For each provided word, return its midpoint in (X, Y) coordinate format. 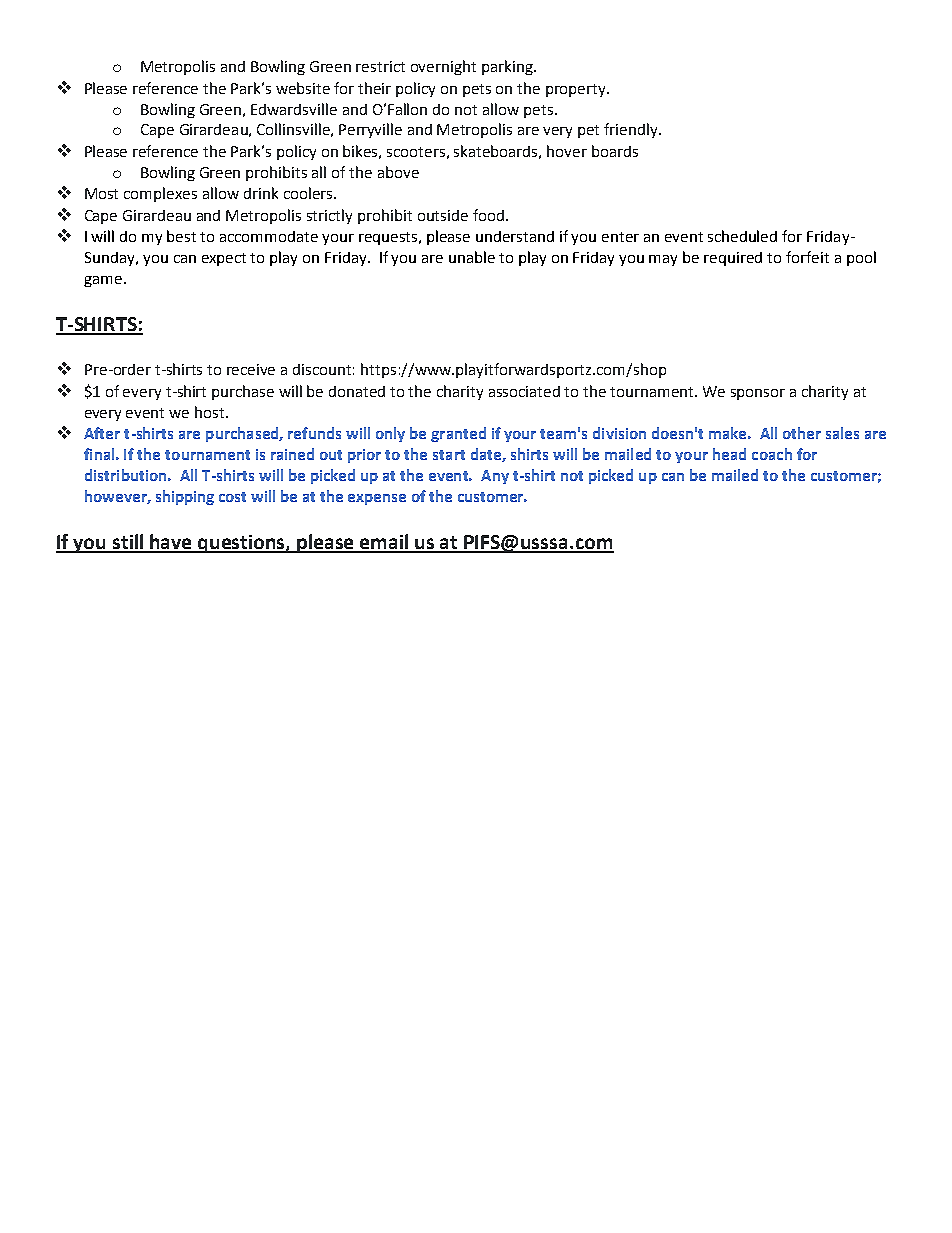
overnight (443, 67)
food (488, 215)
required (733, 259)
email (384, 543)
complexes (160, 194)
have (171, 543)
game (103, 281)
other (802, 433)
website (303, 88)
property (577, 90)
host (211, 412)
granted (458, 434)
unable (472, 257)
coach (772, 454)
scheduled (742, 236)
